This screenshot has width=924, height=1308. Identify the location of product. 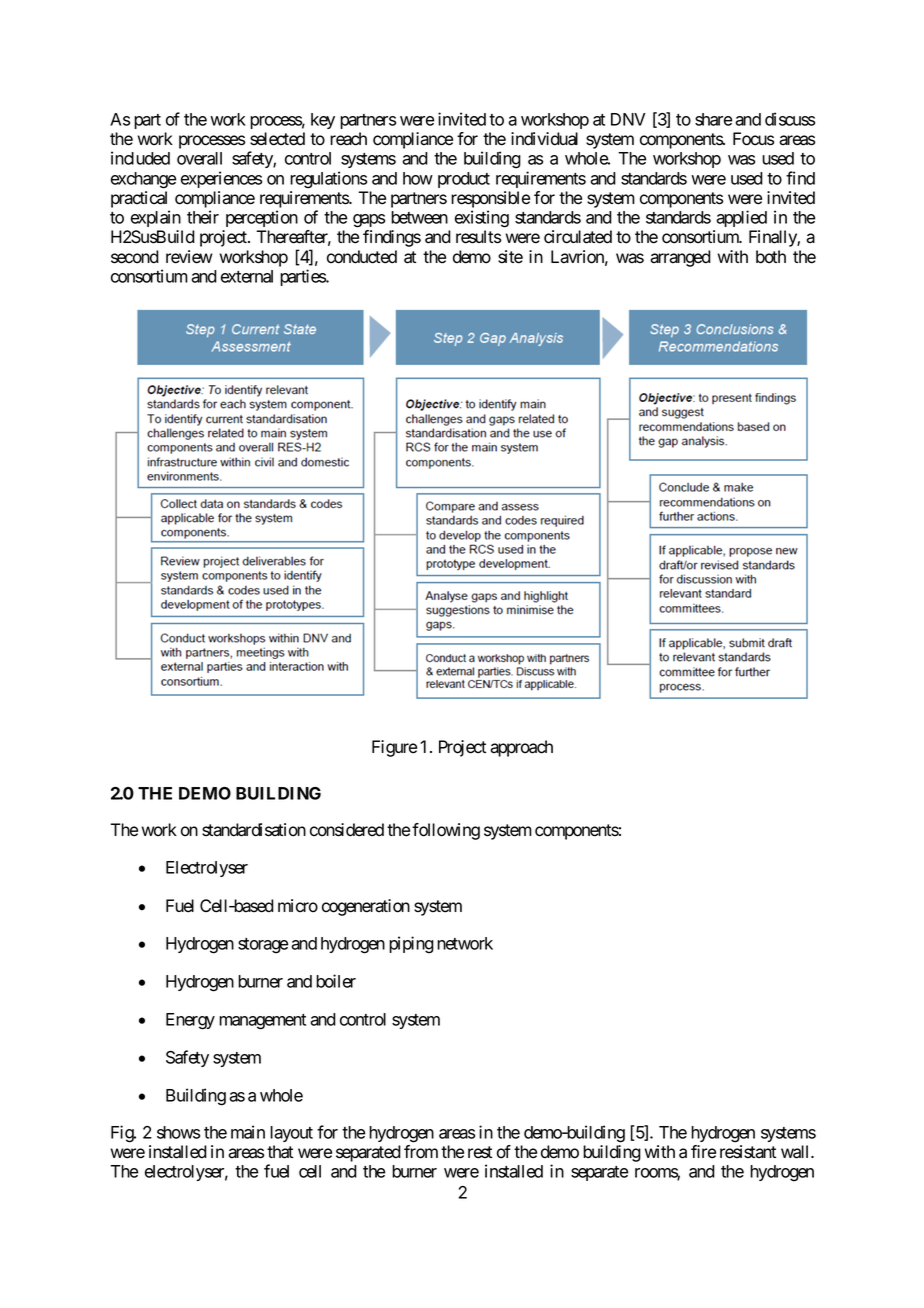
(464, 180).
